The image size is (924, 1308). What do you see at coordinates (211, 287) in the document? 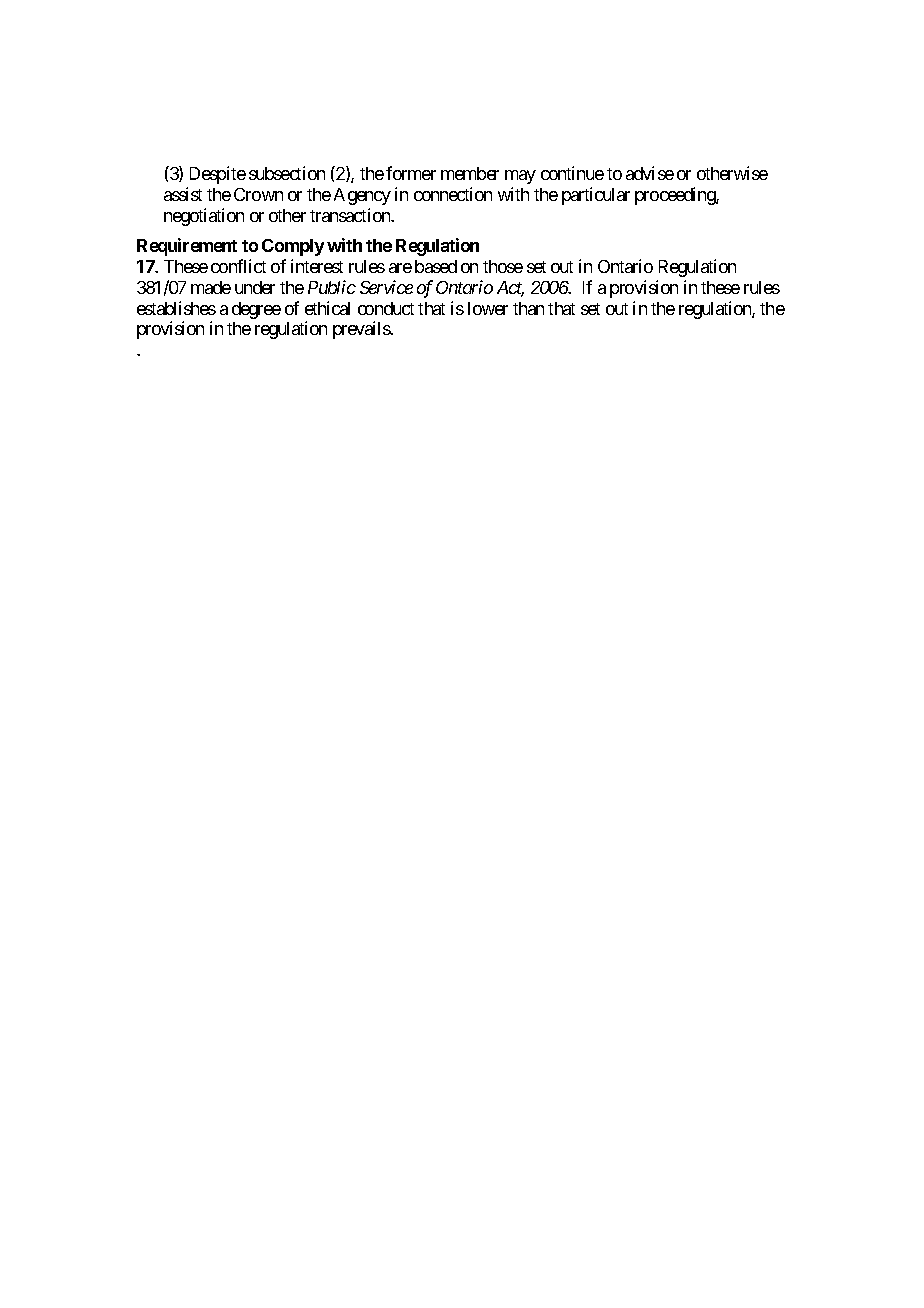
I see `made` at bounding box center [211, 287].
